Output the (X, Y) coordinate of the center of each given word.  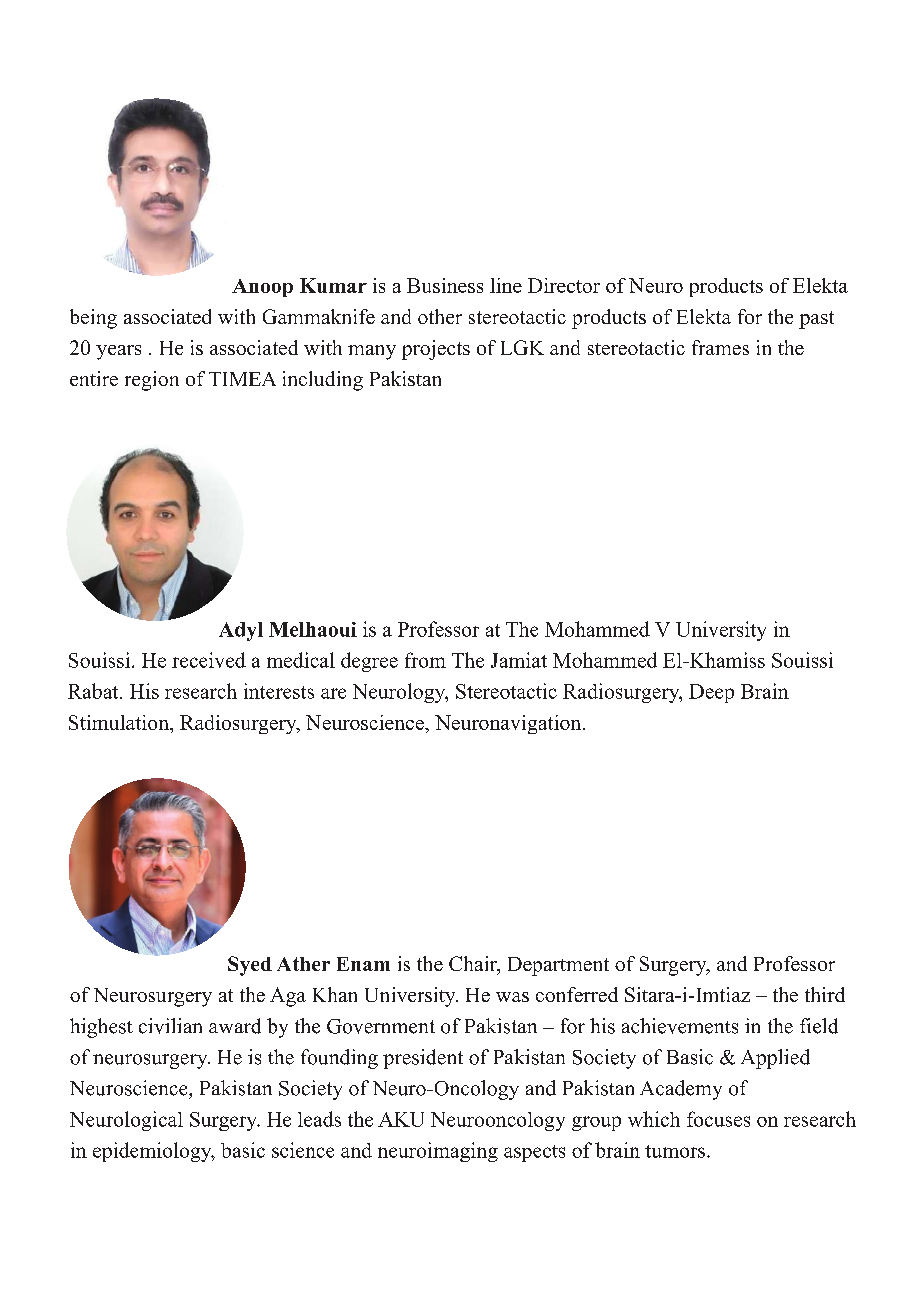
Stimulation (120, 722)
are (333, 693)
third (825, 994)
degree (369, 662)
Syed (250, 966)
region (152, 381)
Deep (711, 693)
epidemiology (153, 1152)
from (425, 660)
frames (720, 347)
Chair (474, 965)
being (93, 319)
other (440, 316)
